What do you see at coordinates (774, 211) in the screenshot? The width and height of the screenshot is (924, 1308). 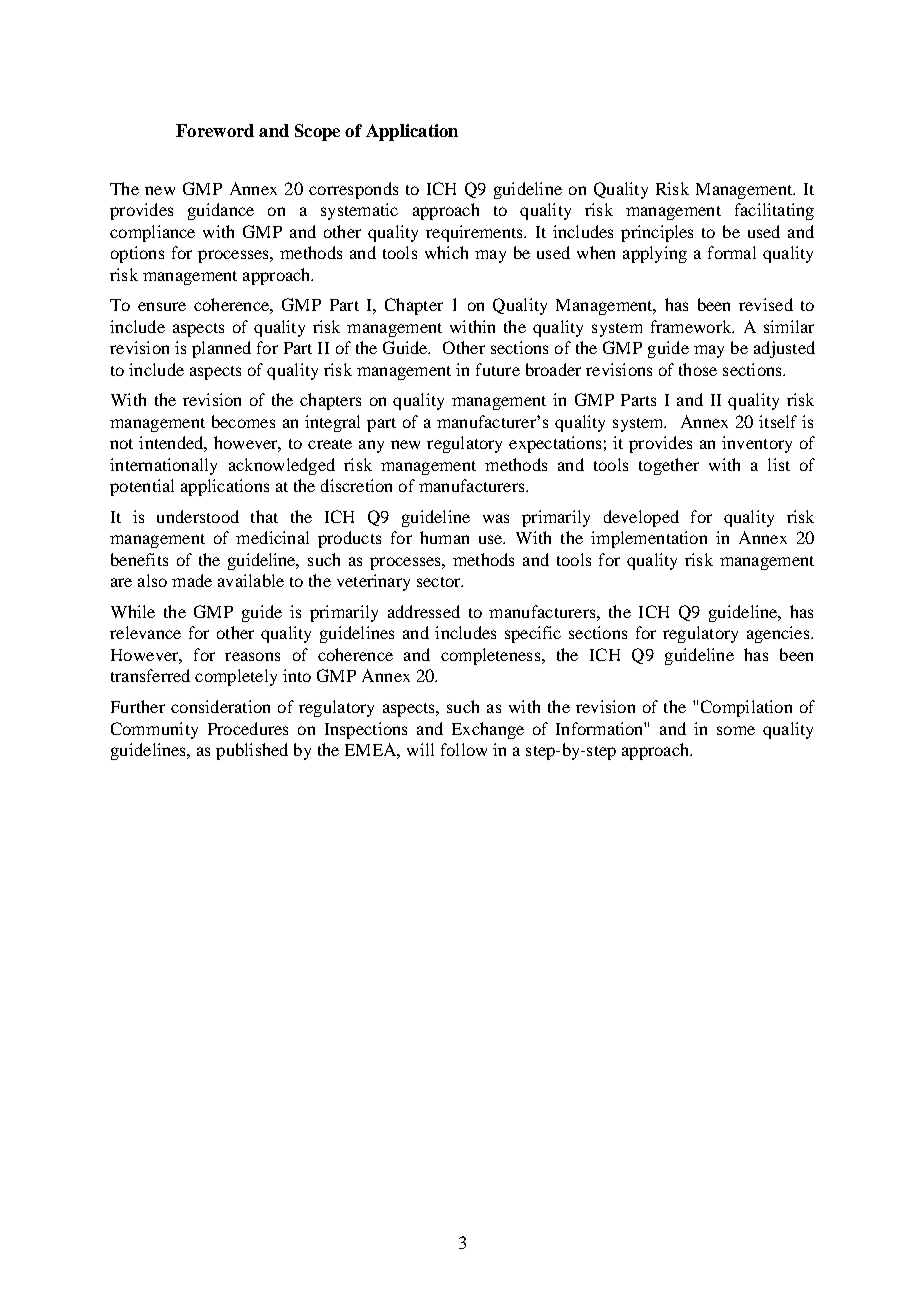 I see `facilitating` at bounding box center [774, 211].
